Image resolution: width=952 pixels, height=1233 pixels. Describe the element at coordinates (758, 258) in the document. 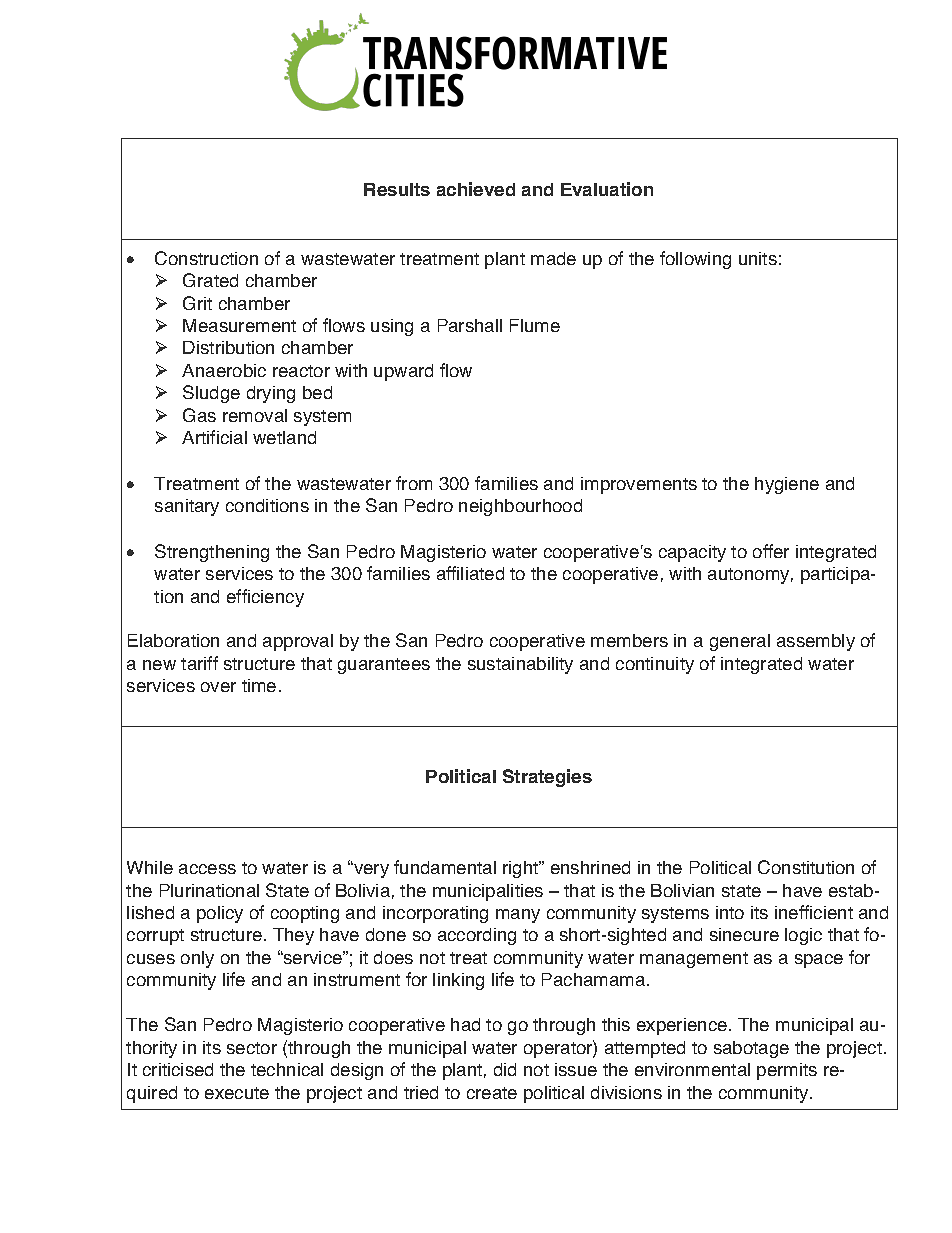

I see `units` at that location.
